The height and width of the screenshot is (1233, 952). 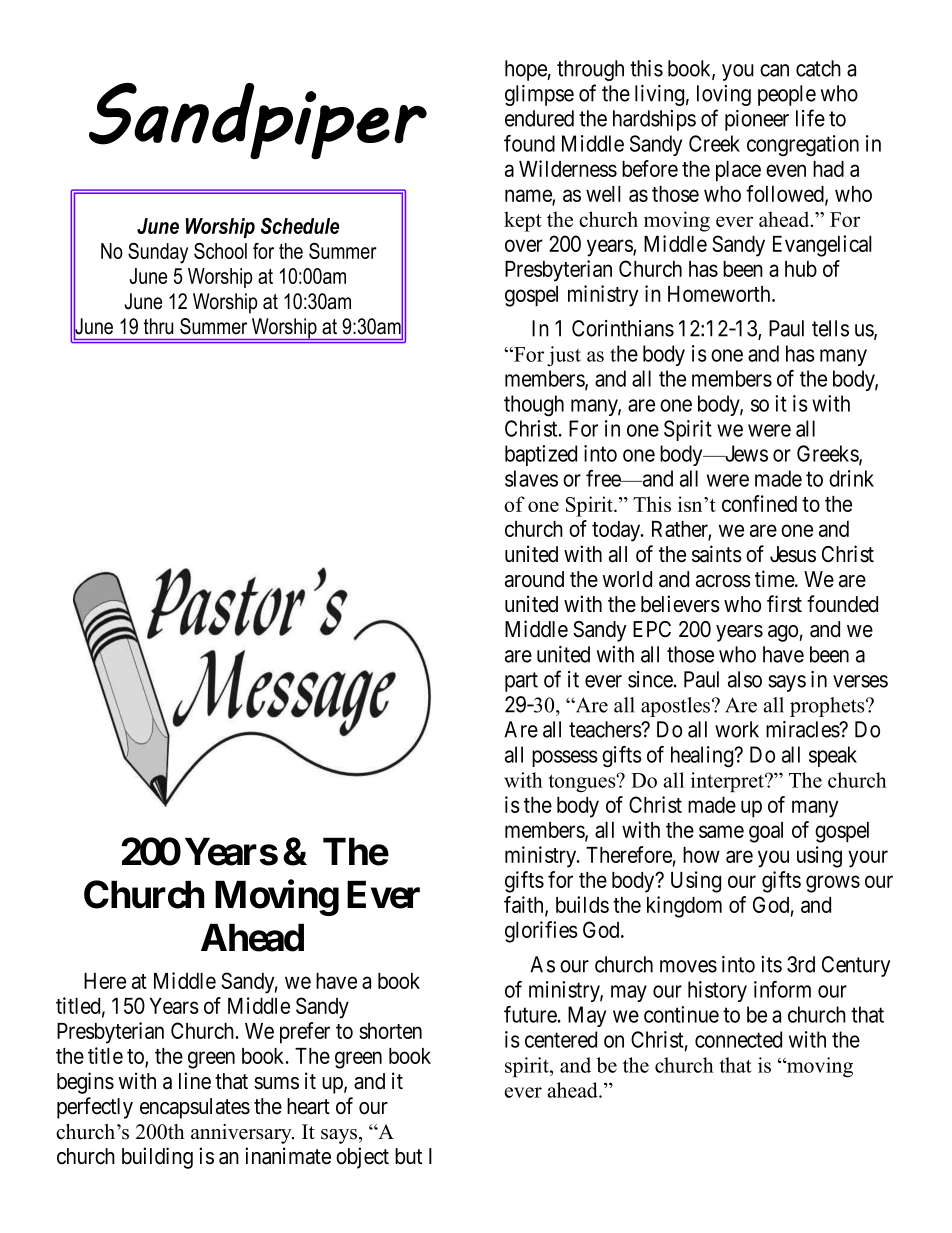 I want to click on part, so click(x=521, y=682).
